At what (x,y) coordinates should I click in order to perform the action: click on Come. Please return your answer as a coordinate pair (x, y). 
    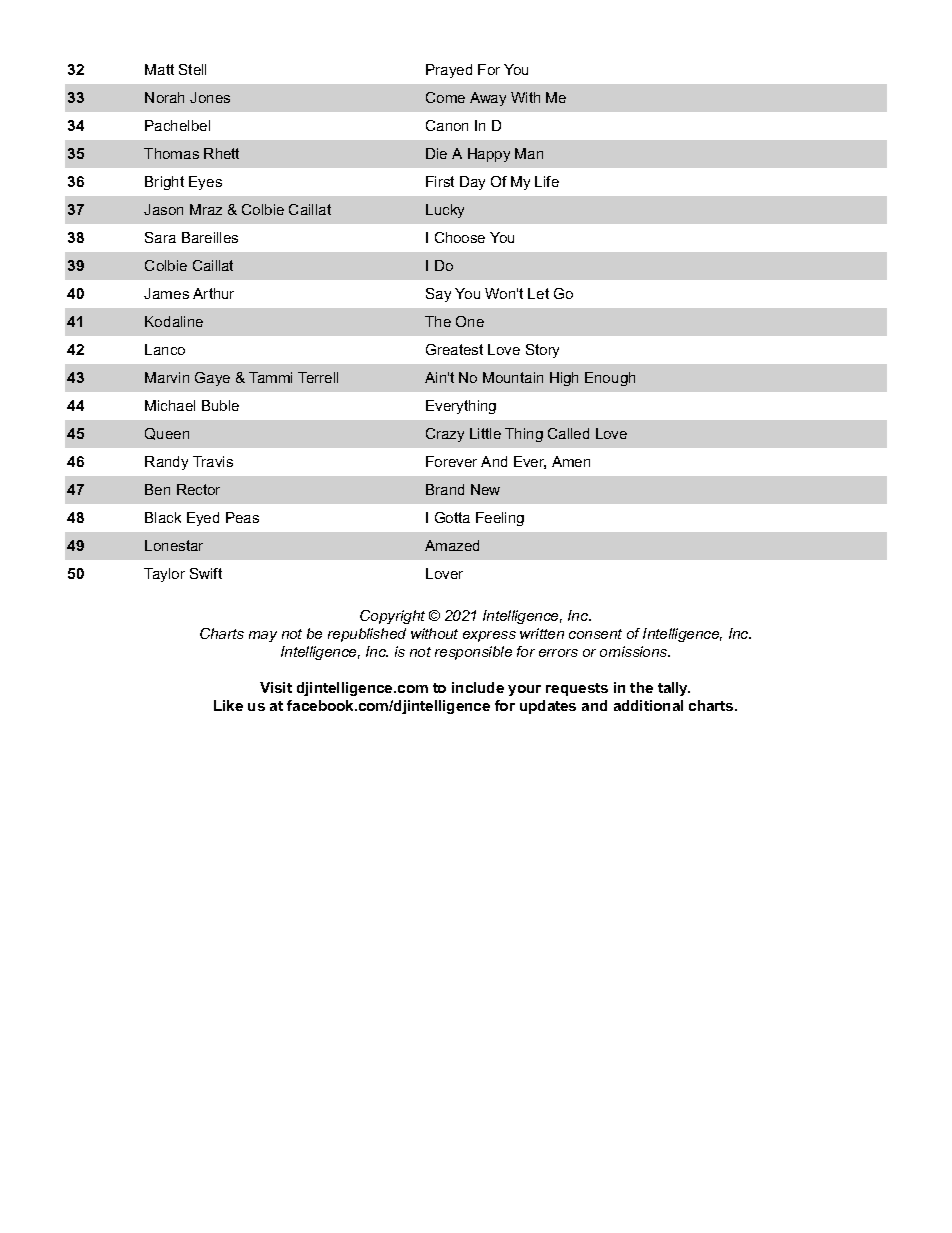
    Looking at the image, I should click on (445, 97).
